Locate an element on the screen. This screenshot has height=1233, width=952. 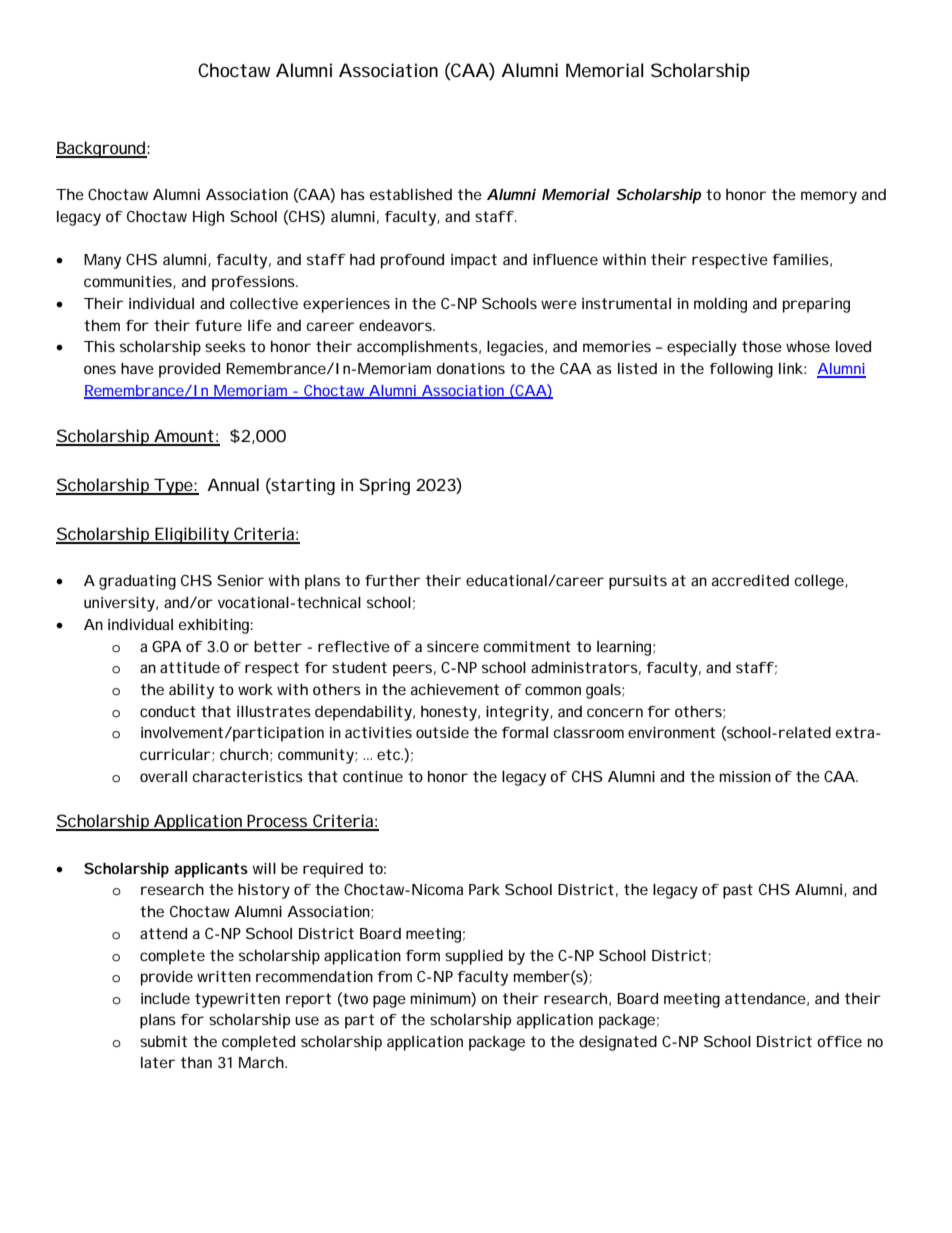
memory is located at coordinates (829, 197).
